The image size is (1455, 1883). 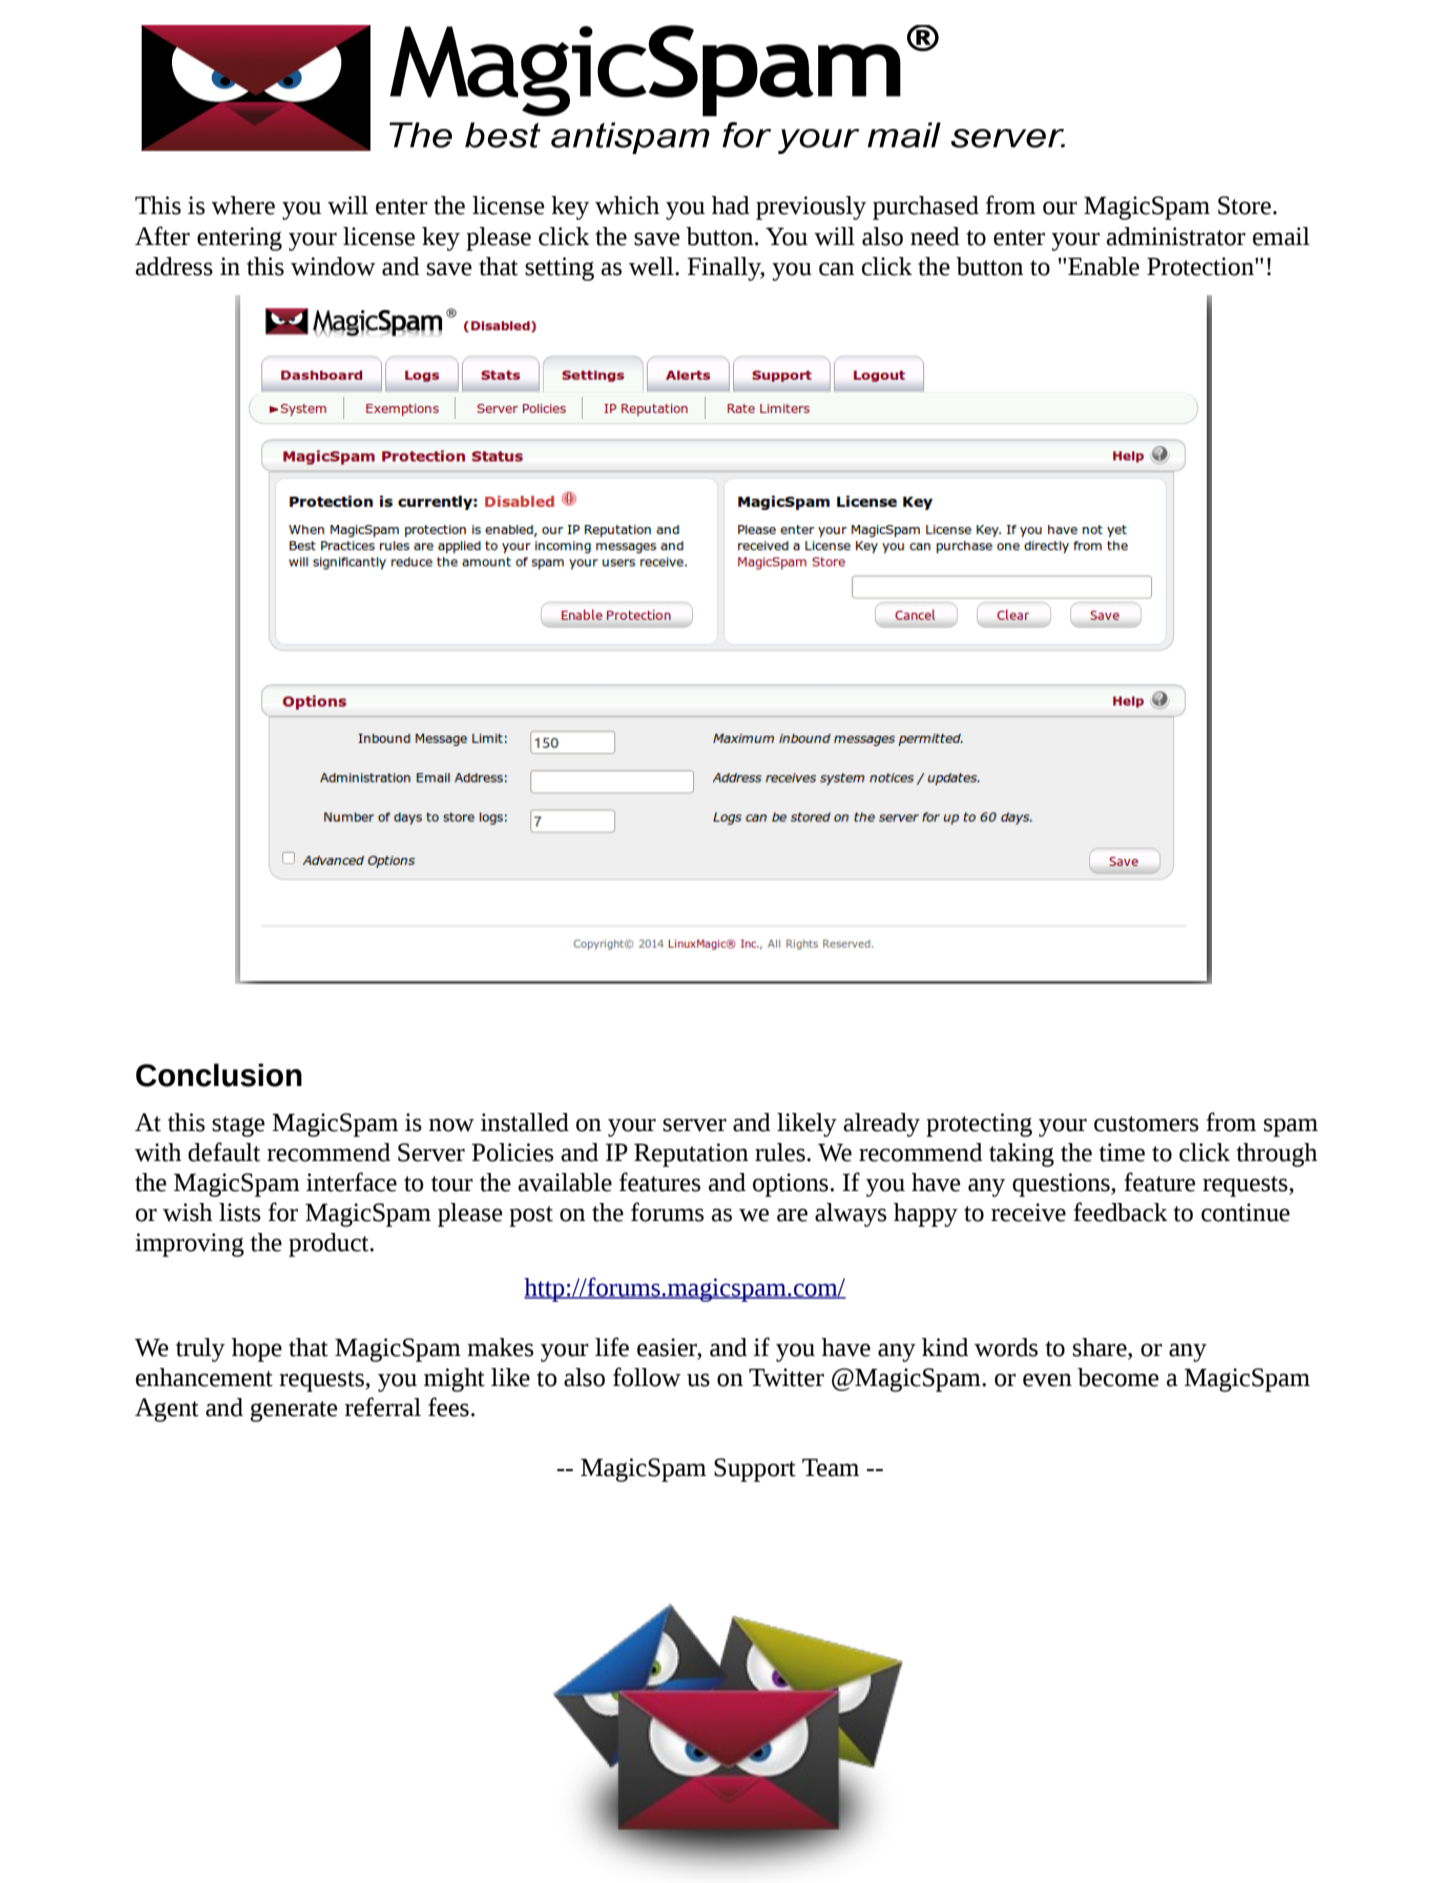 What do you see at coordinates (333, 266) in the screenshot?
I see `window` at bounding box center [333, 266].
